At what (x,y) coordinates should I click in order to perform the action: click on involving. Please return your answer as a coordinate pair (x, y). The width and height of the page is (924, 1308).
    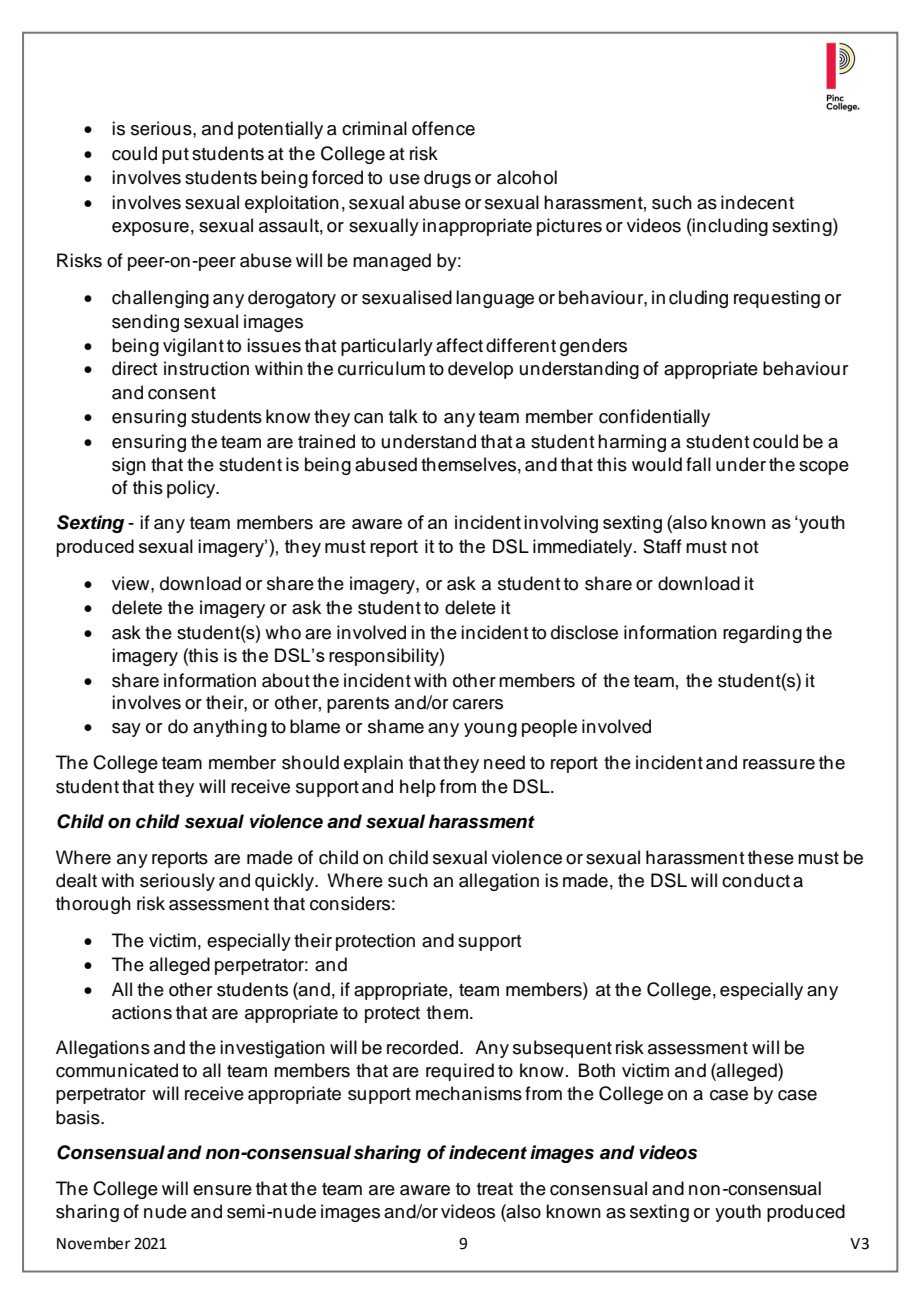
    Looking at the image, I should click on (561, 524).
